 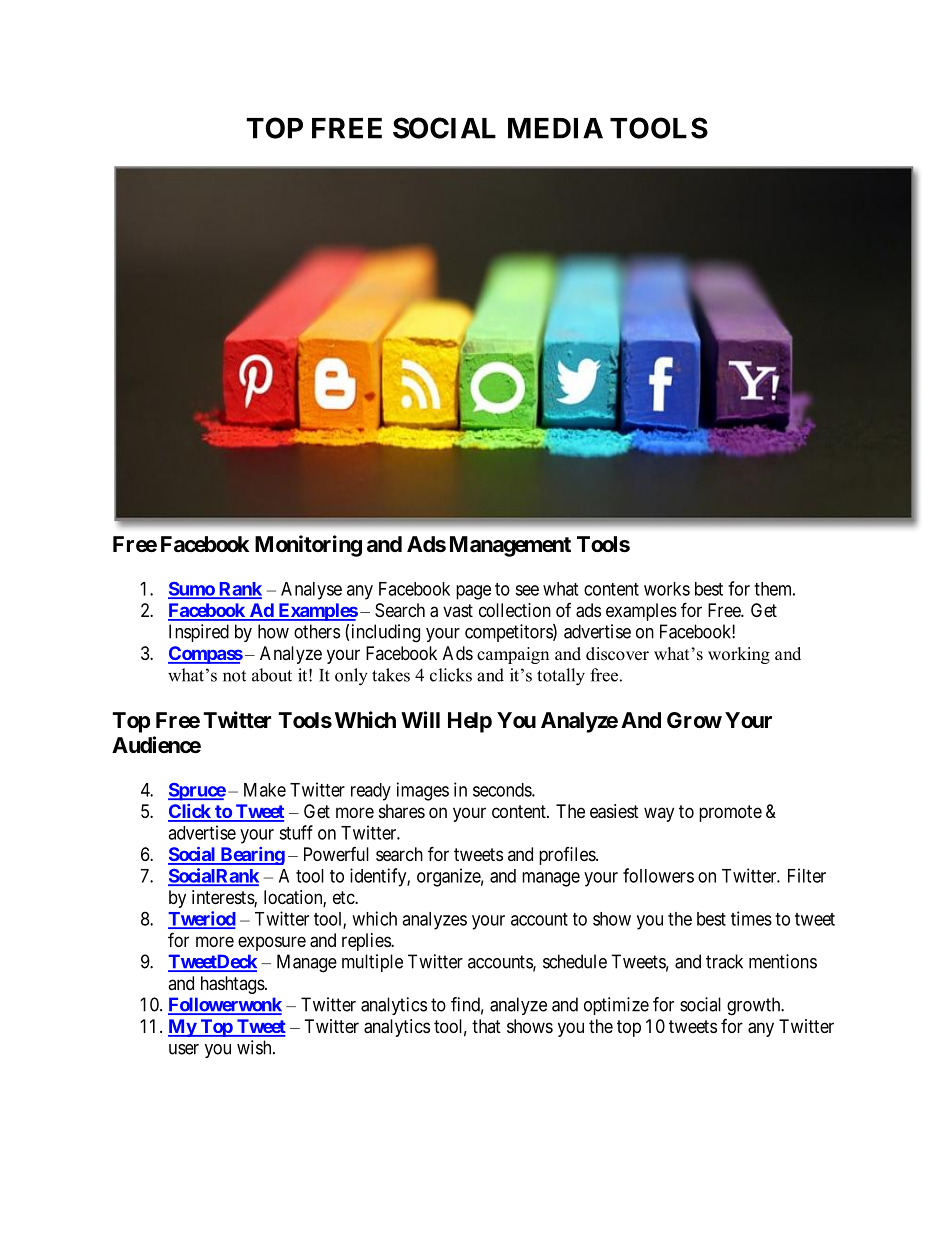 I want to click on see, so click(x=527, y=590).
